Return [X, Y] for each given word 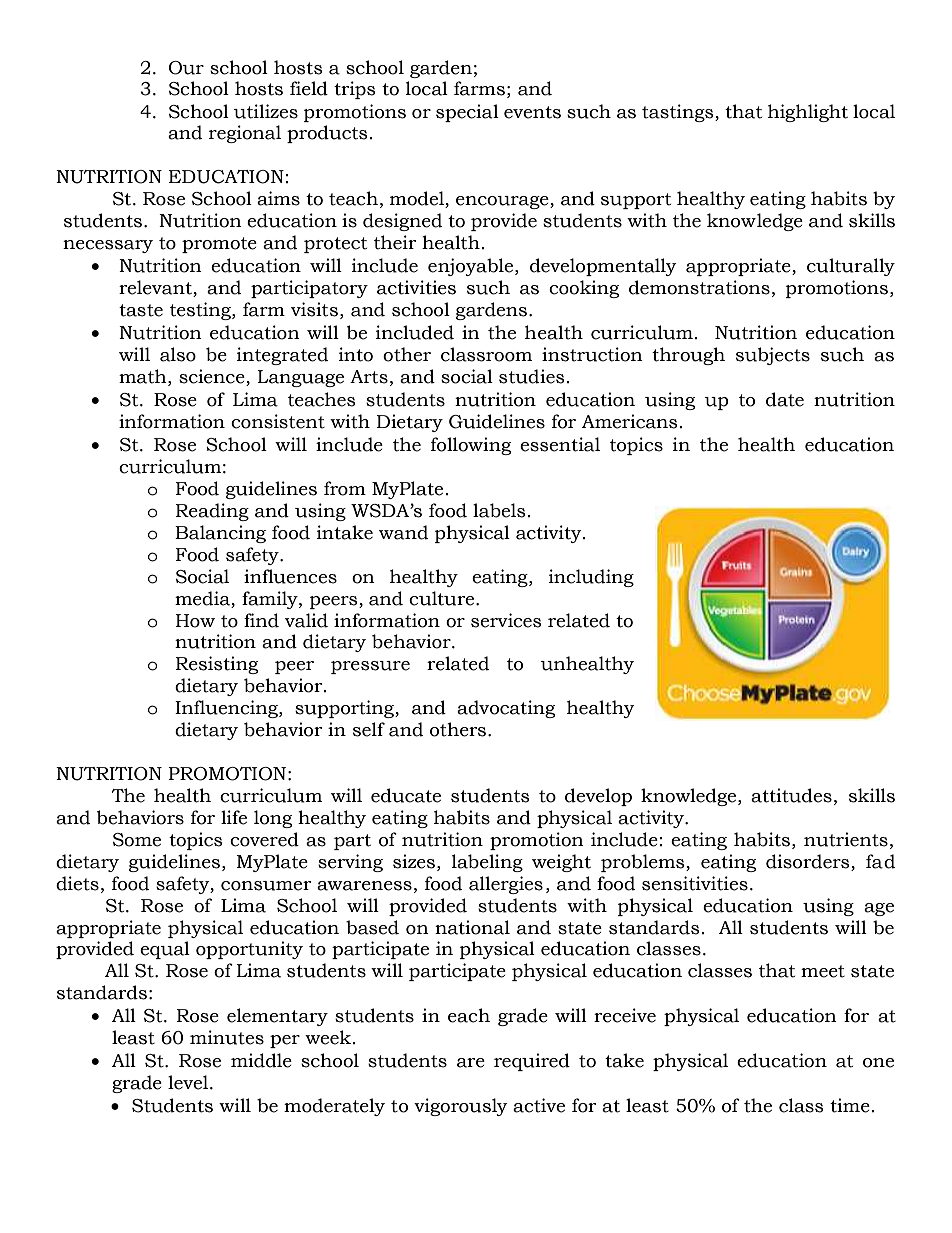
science [213, 377]
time [850, 1105]
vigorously [461, 1107]
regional [245, 134]
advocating [506, 709]
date [785, 399]
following [471, 446]
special [467, 113]
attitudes [791, 795]
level [189, 1082]
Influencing [227, 709]
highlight [808, 113]
